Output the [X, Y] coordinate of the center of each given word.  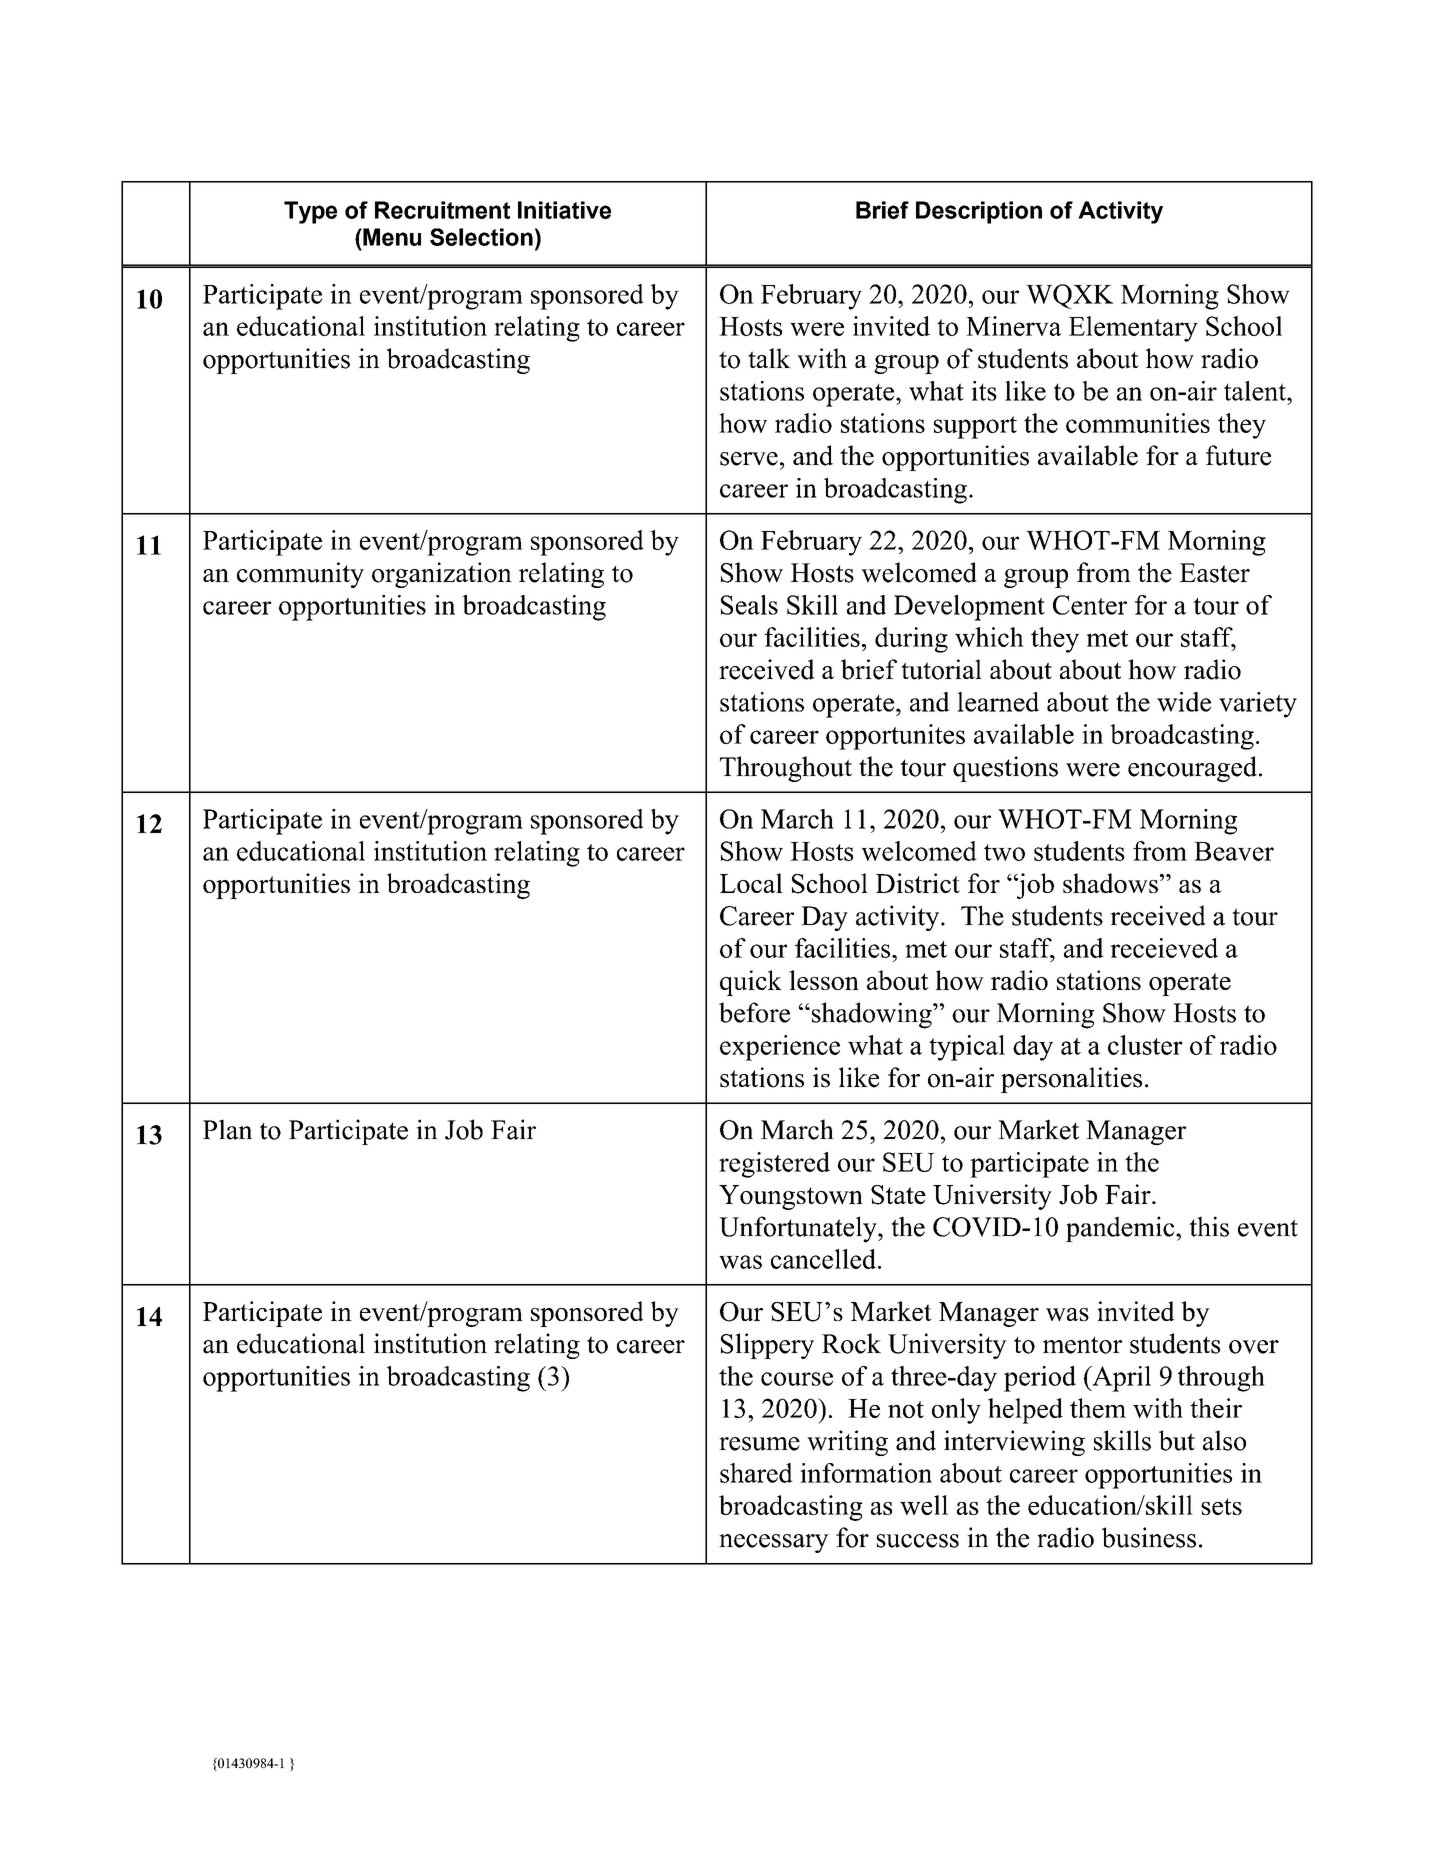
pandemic [1121, 1229]
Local [751, 883]
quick [751, 983]
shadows [1110, 883]
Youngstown [791, 1197]
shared [756, 1473]
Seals [749, 605]
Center [1090, 605]
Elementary [1133, 329]
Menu [391, 237]
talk [769, 358]
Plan [227, 1129]
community [300, 575]
